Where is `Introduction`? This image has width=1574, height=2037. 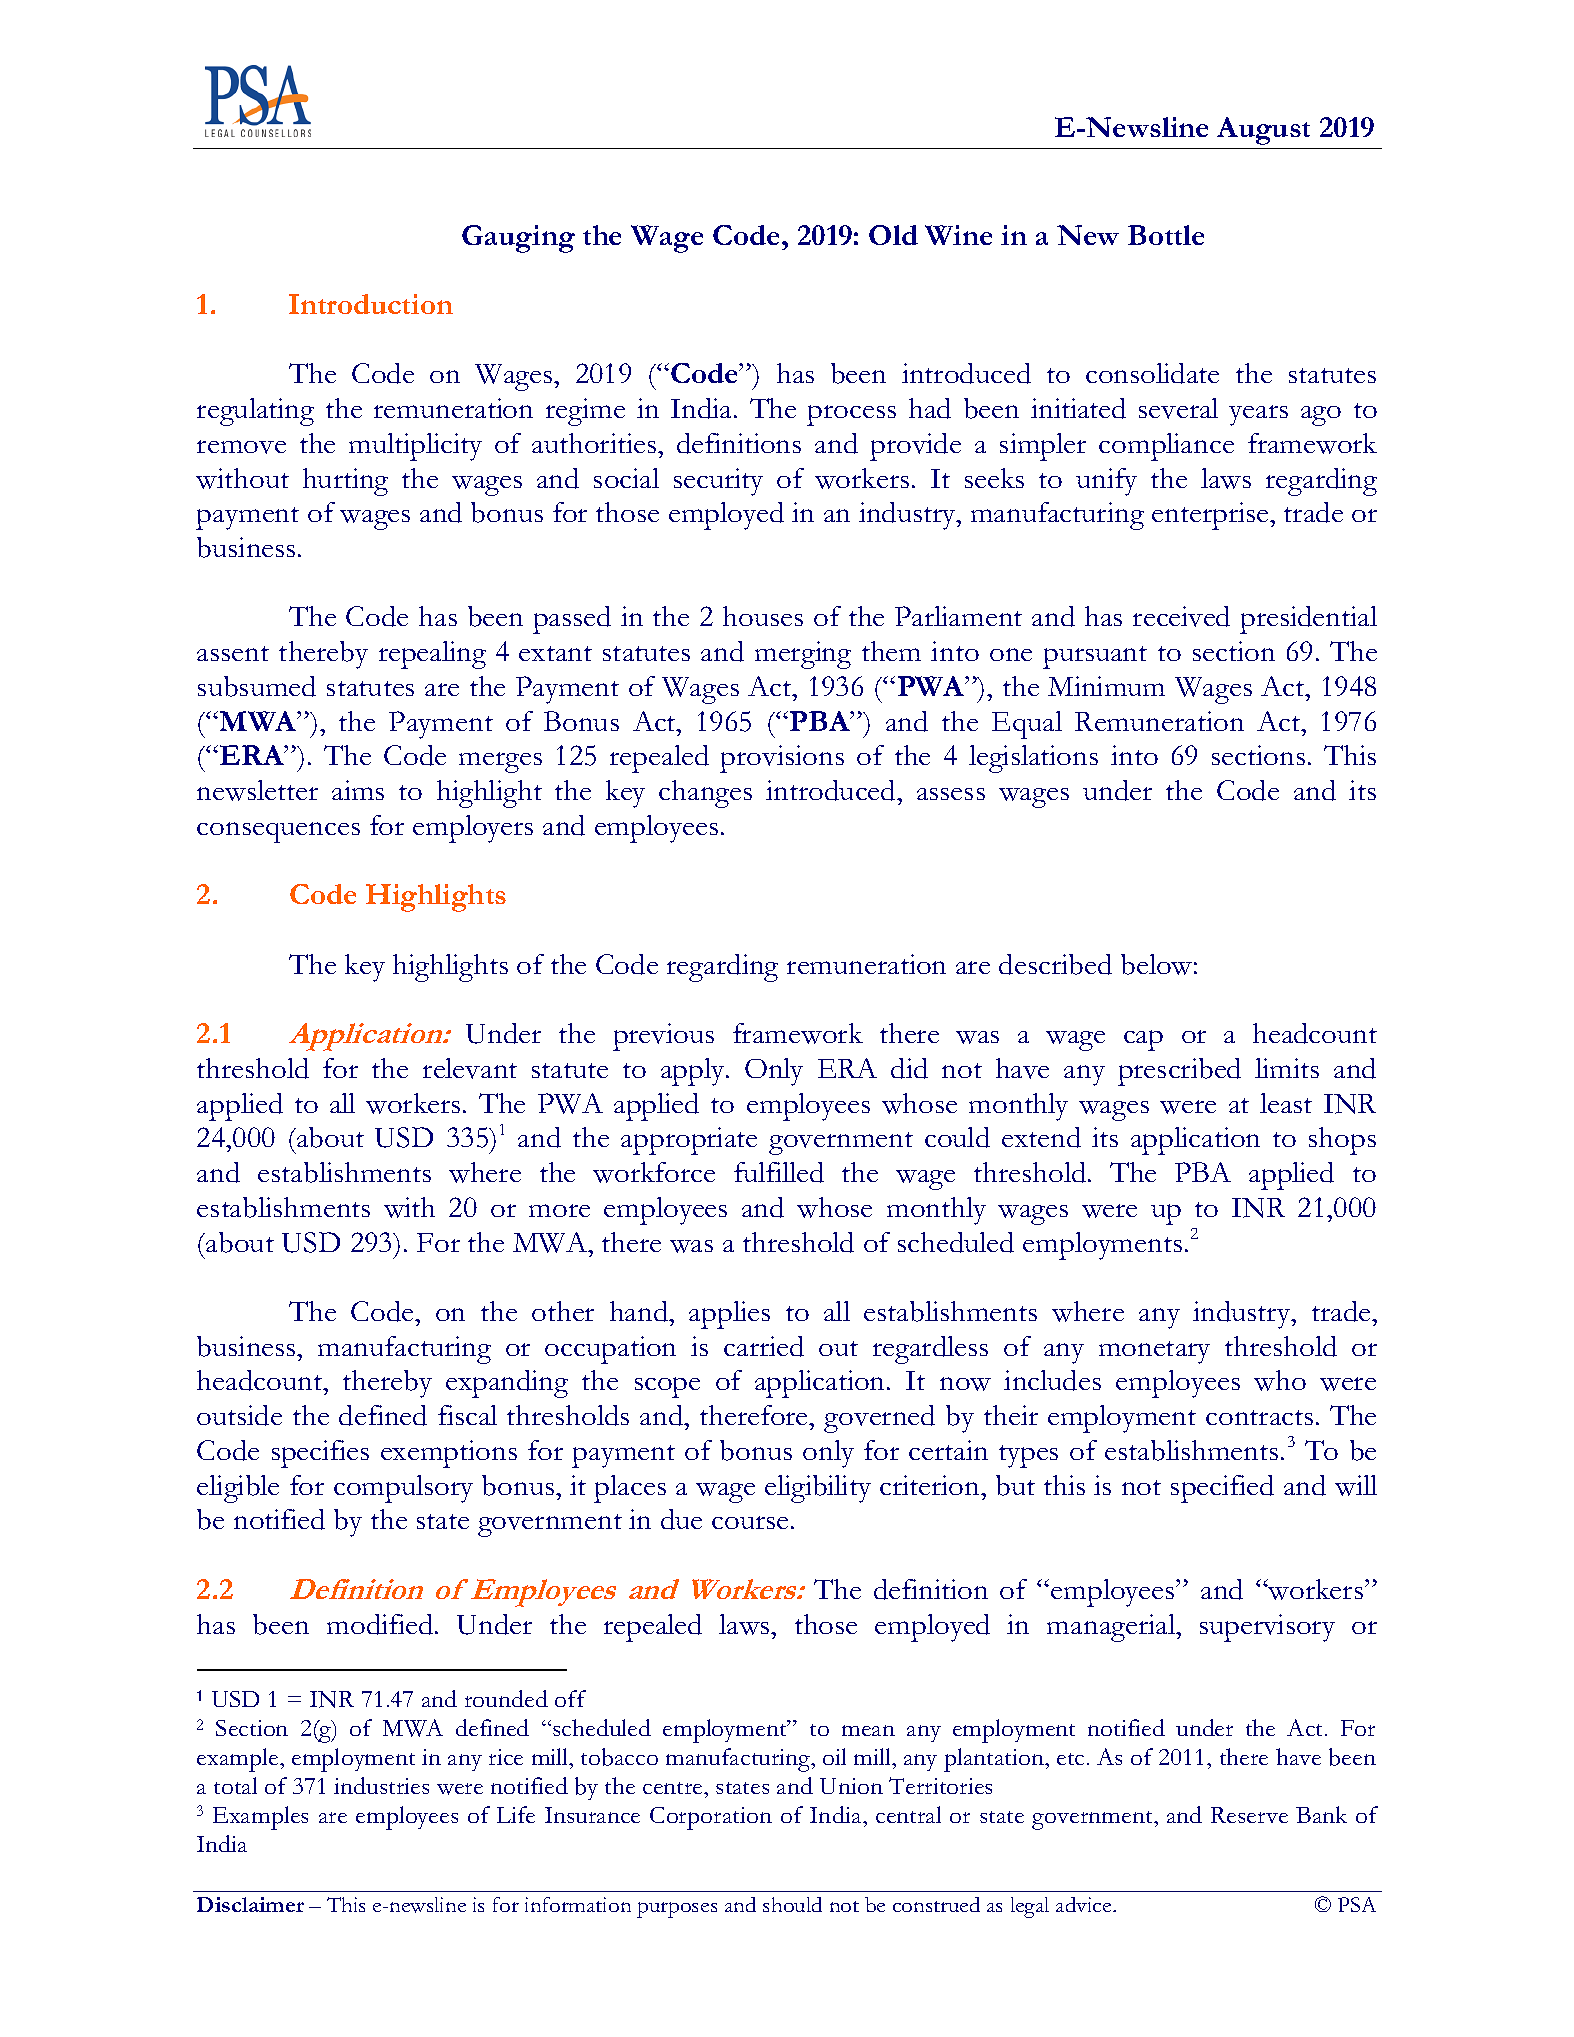 Introduction is located at coordinates (371, 304).
